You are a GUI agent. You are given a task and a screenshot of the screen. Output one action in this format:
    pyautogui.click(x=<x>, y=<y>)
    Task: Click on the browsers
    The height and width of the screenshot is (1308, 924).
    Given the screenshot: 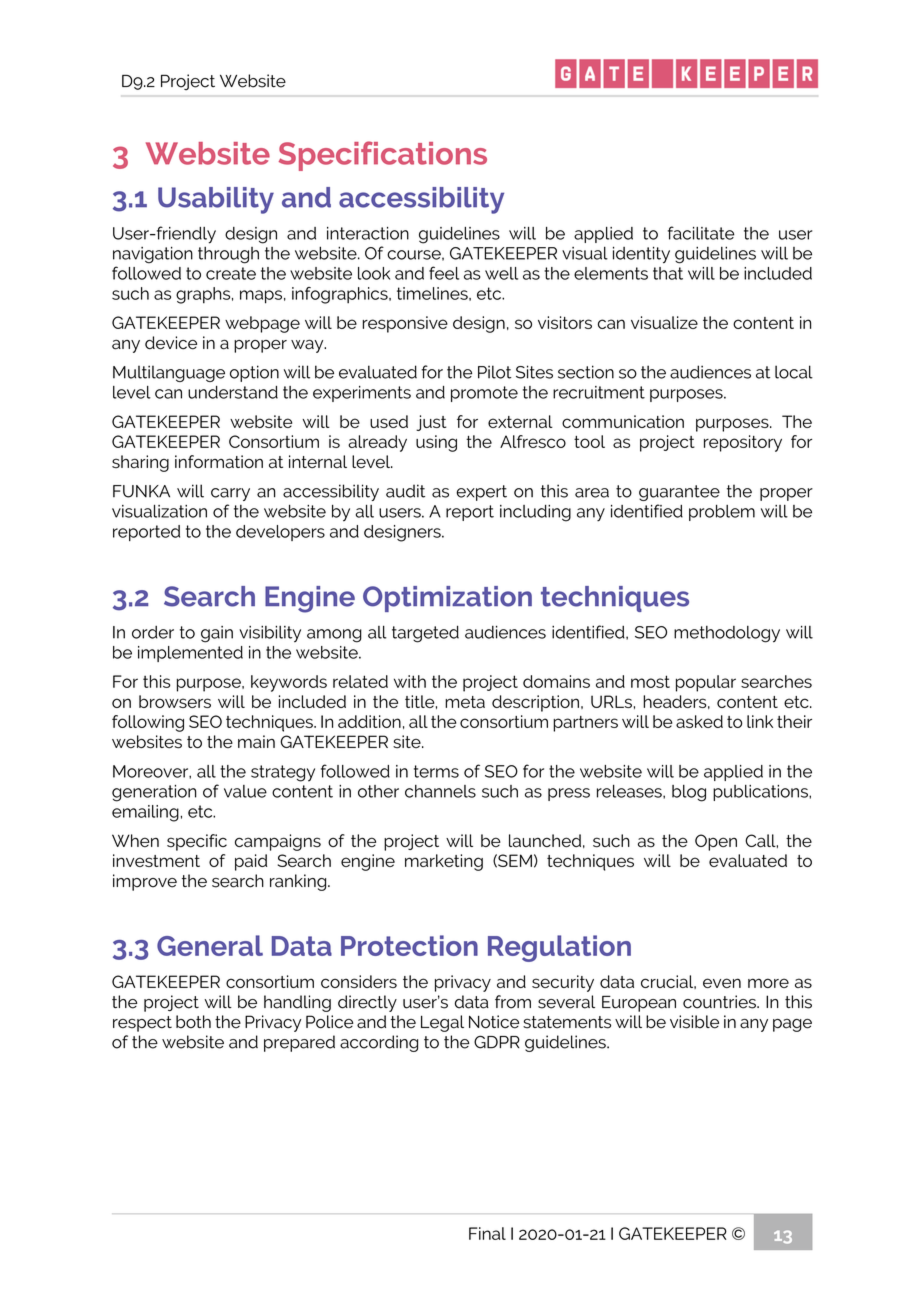 What is the action you would take?
    pyautogui.click(x=175, y=701)
